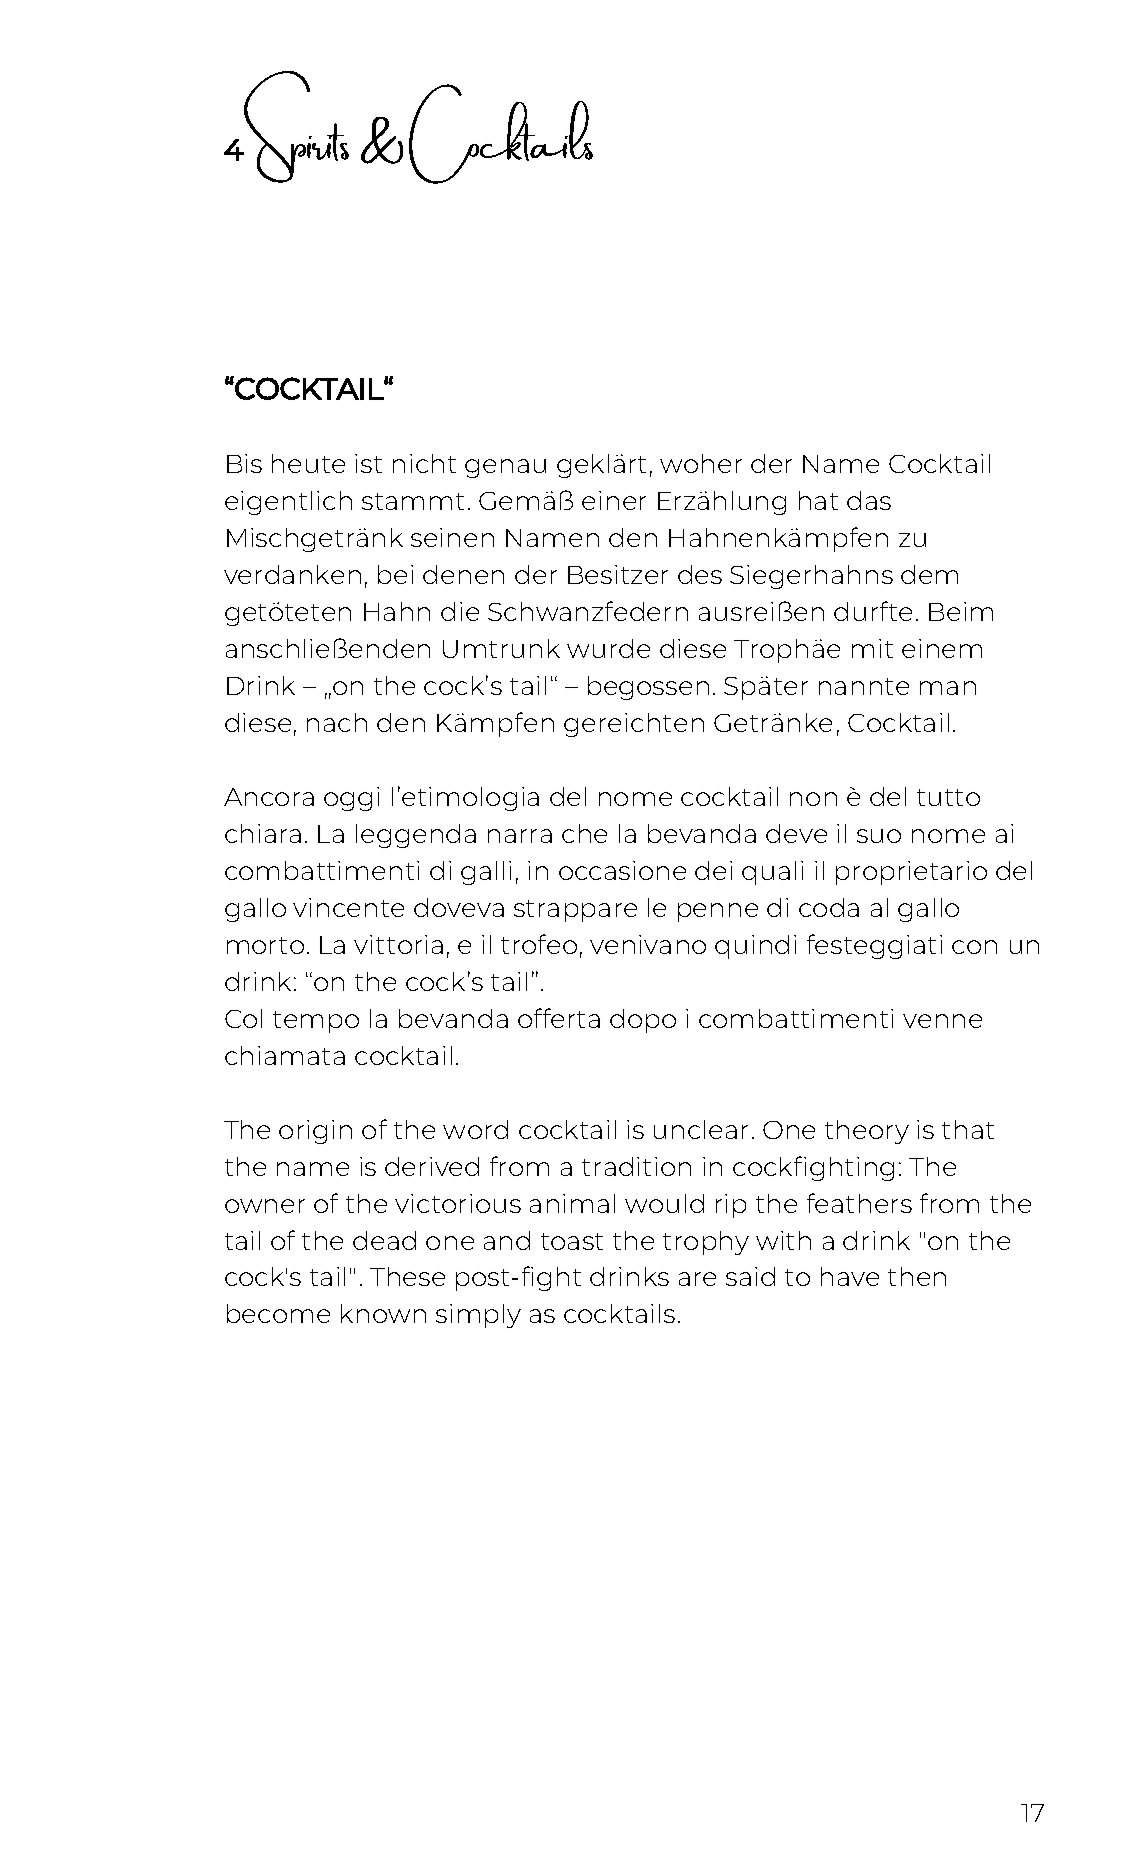 The width and height of the screenshot is (1121, 1868). What do you see at coordinates (308, 463) in the screenshot?
I see `heute` at bounding box center [308, 463].
